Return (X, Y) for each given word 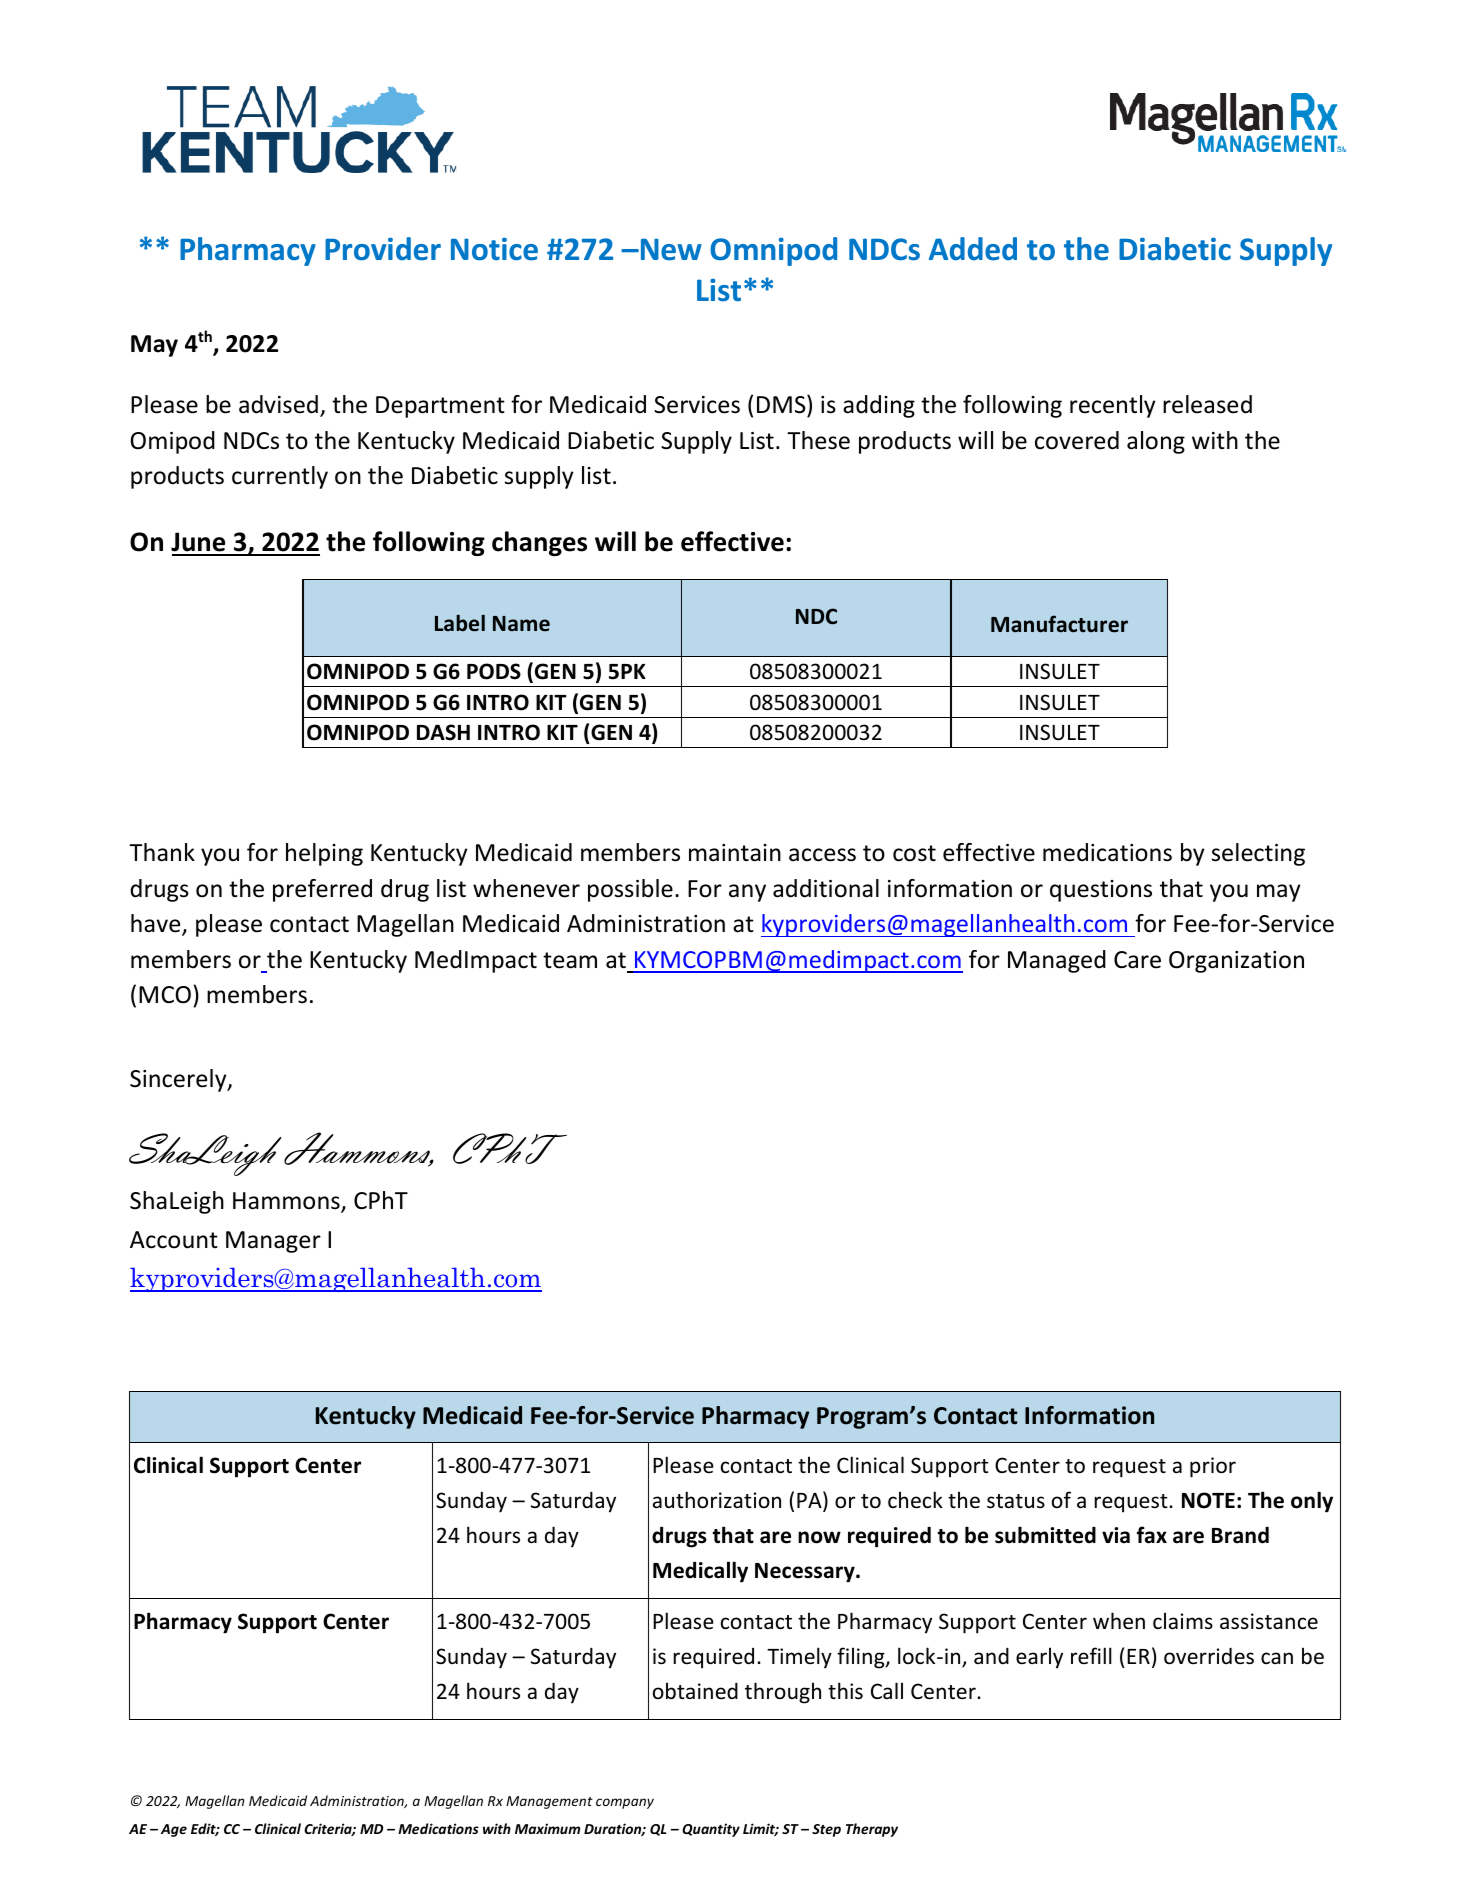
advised (278, 404)
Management (549, 1802)
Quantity (711, 1830)
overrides (1209, 1656)
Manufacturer (1059, 624)
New (670, 249)
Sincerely (179, 1080)
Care (1137, 960)
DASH (443, 732)
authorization (717, 1500)
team (570, 960)
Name (521, 624)
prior (1213, 1467)
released (1207, 404)
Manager (273, 1242)
